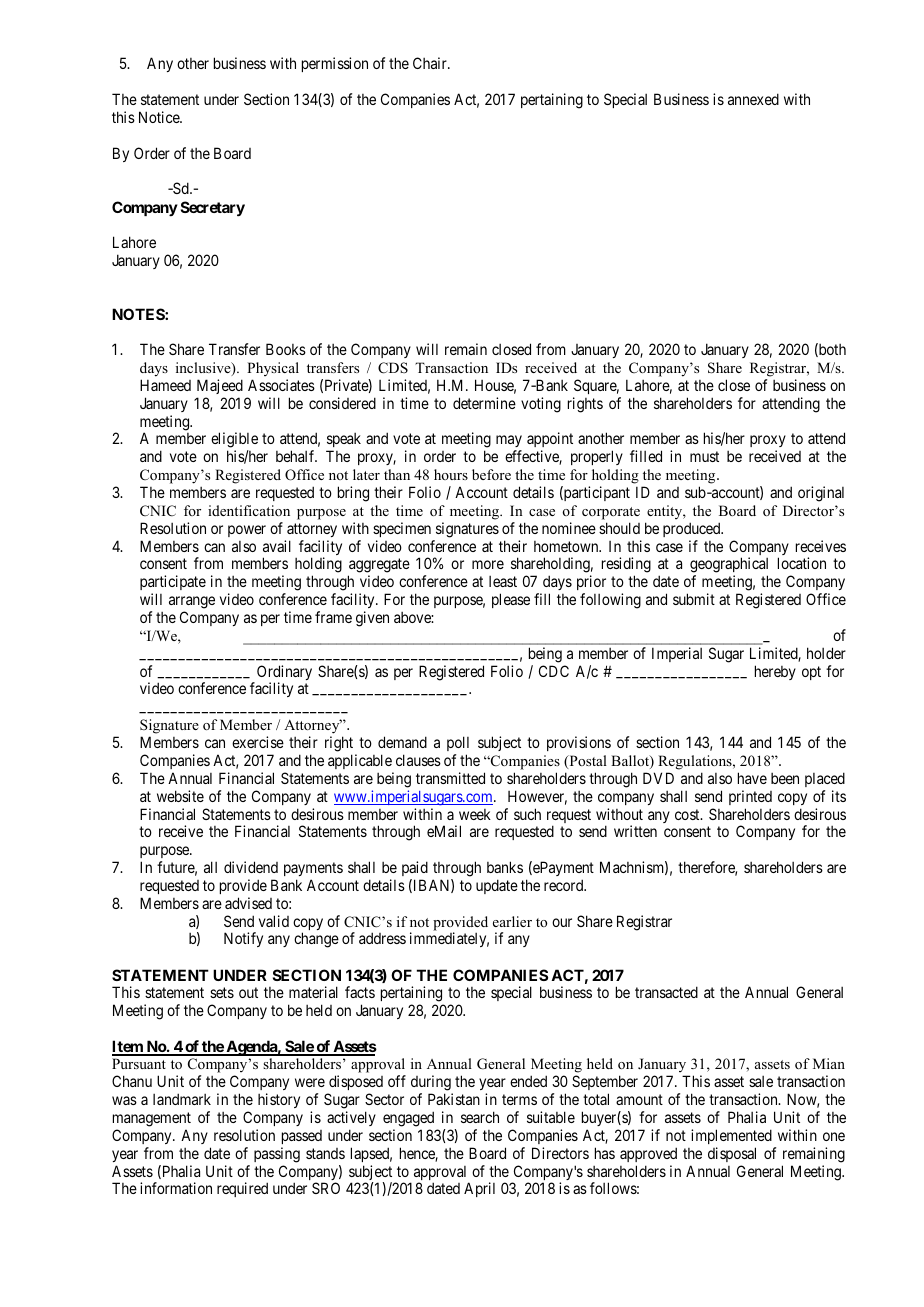 Image resolution: width=924 pixels, height=1307 pixels. I want to click on please, so click(511, 600).
